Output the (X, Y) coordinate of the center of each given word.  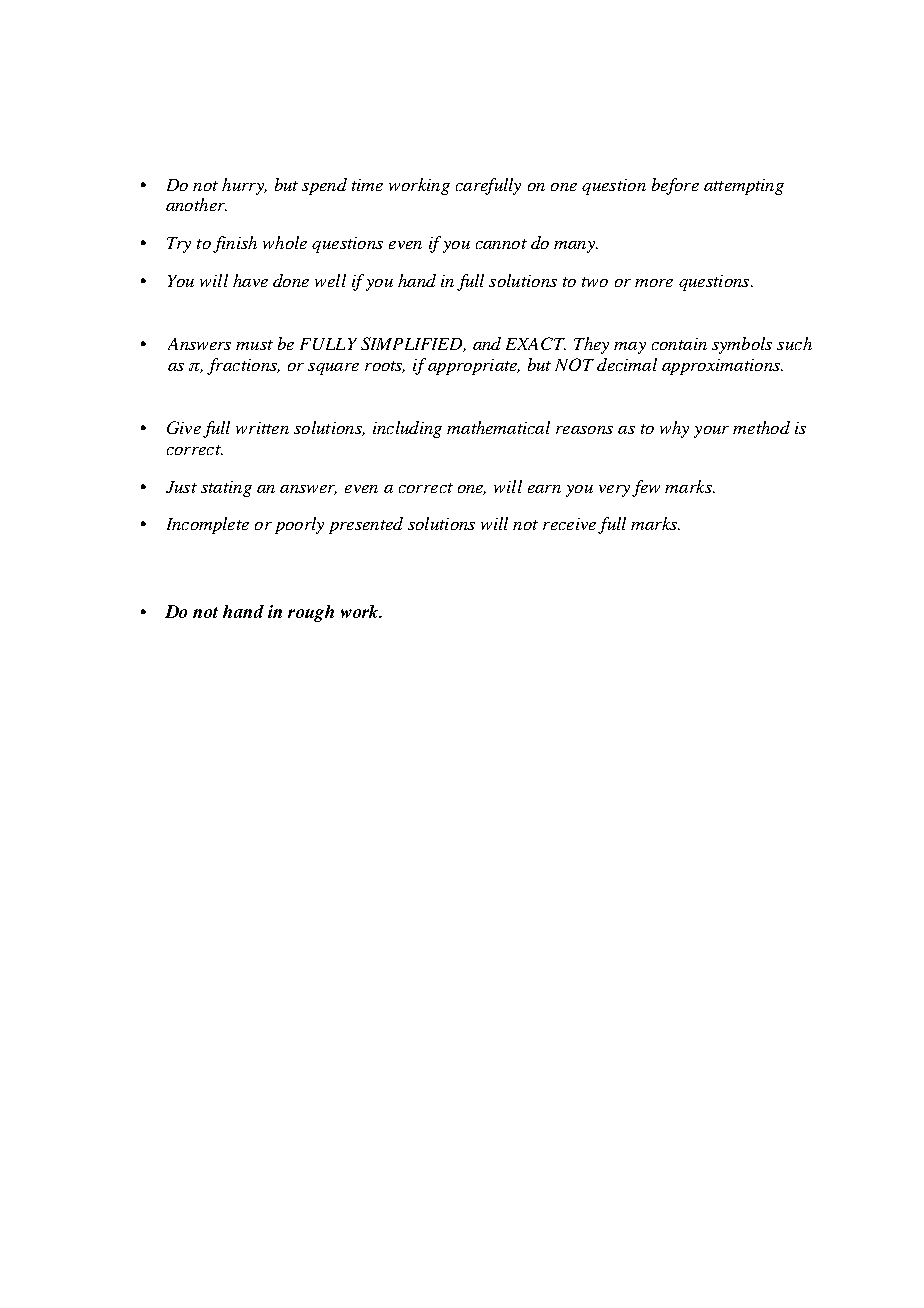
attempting (744, 187)
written (262, 428)
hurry (244, 186)
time (367, 185)
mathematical (498, 427)
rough (311, 613)
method (761, 427)
